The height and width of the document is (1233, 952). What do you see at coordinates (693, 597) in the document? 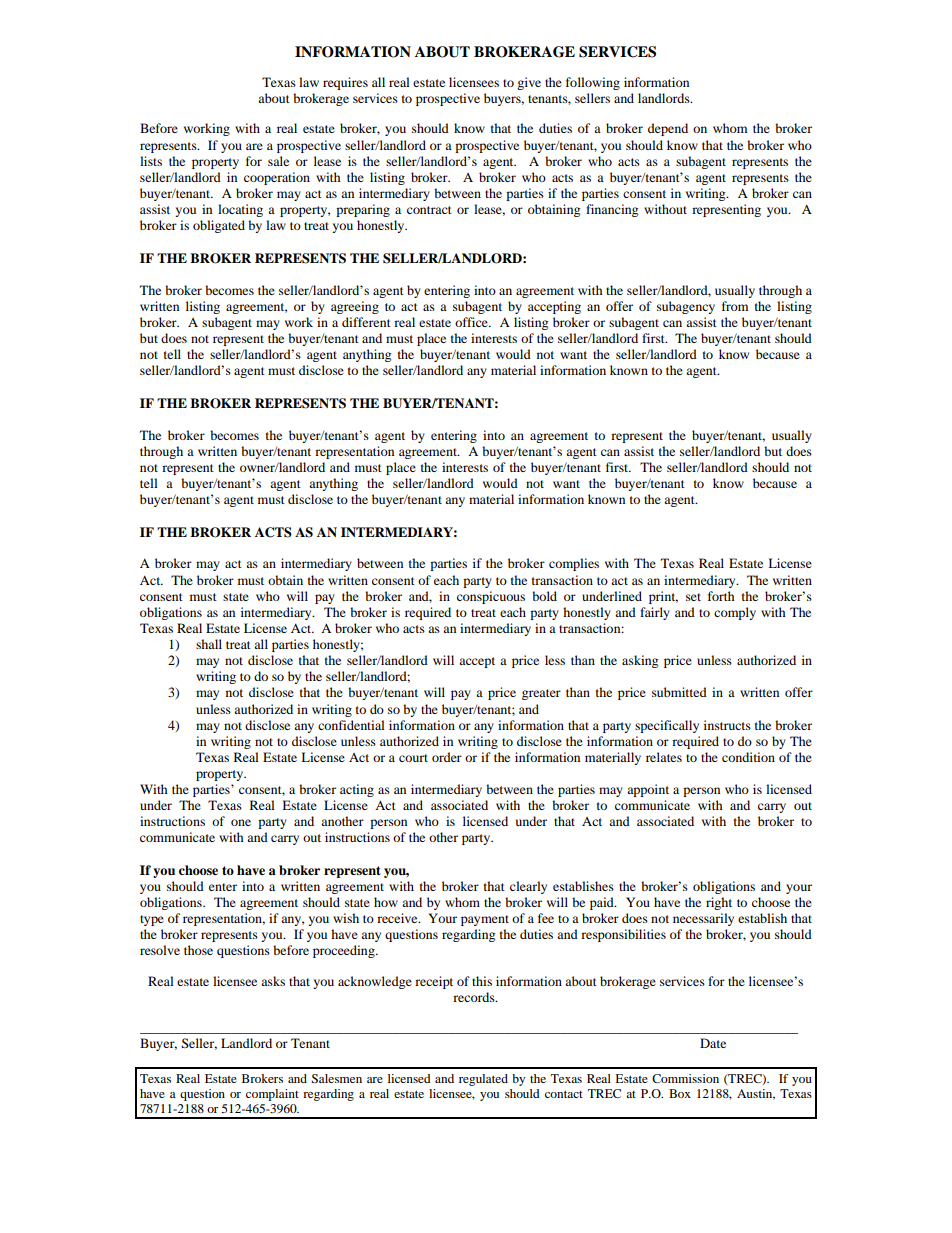
I see `set` at bounding box center [693, 597].
